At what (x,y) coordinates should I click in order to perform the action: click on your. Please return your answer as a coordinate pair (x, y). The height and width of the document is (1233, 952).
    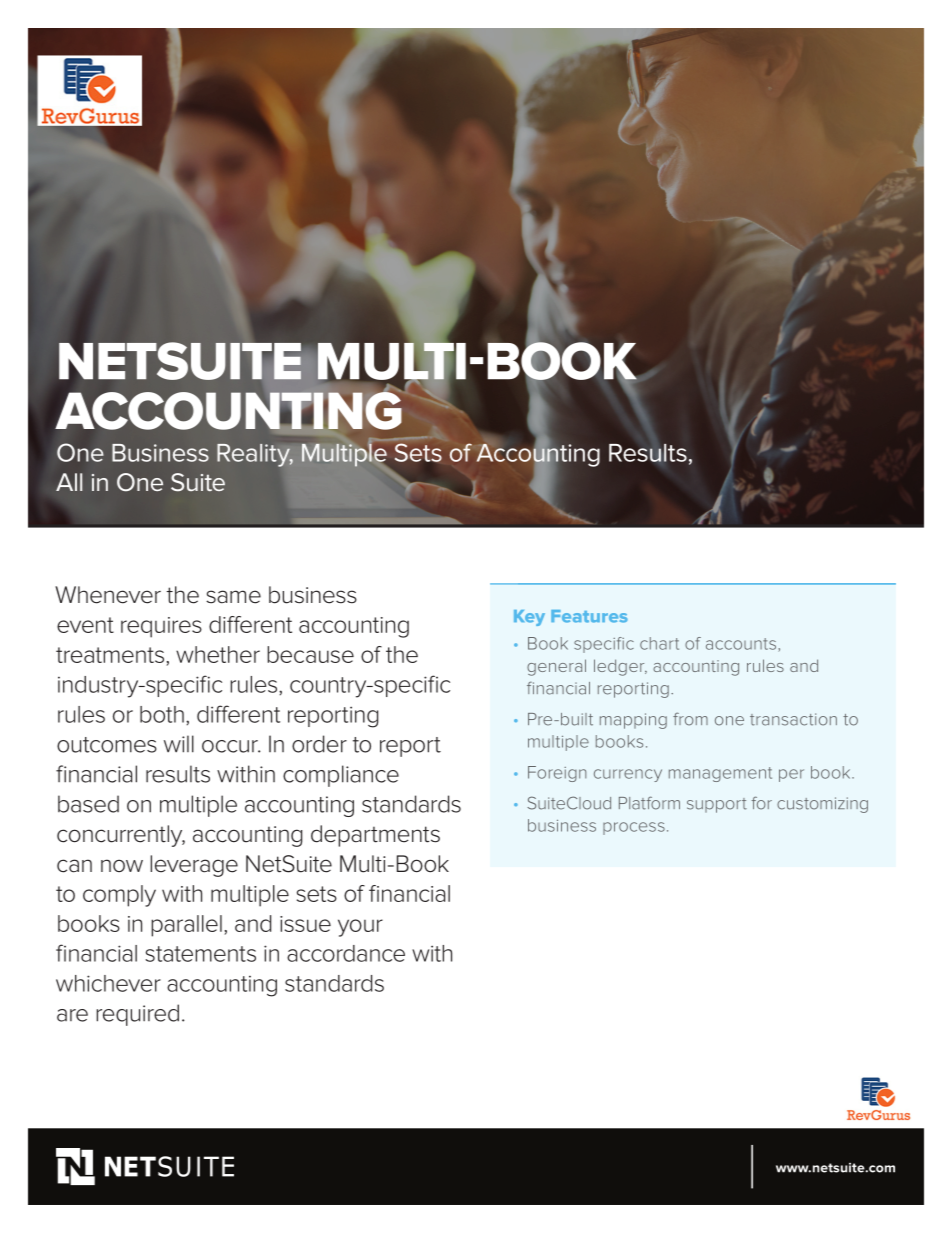
    Looking at the image, I should click on (360, 928).
